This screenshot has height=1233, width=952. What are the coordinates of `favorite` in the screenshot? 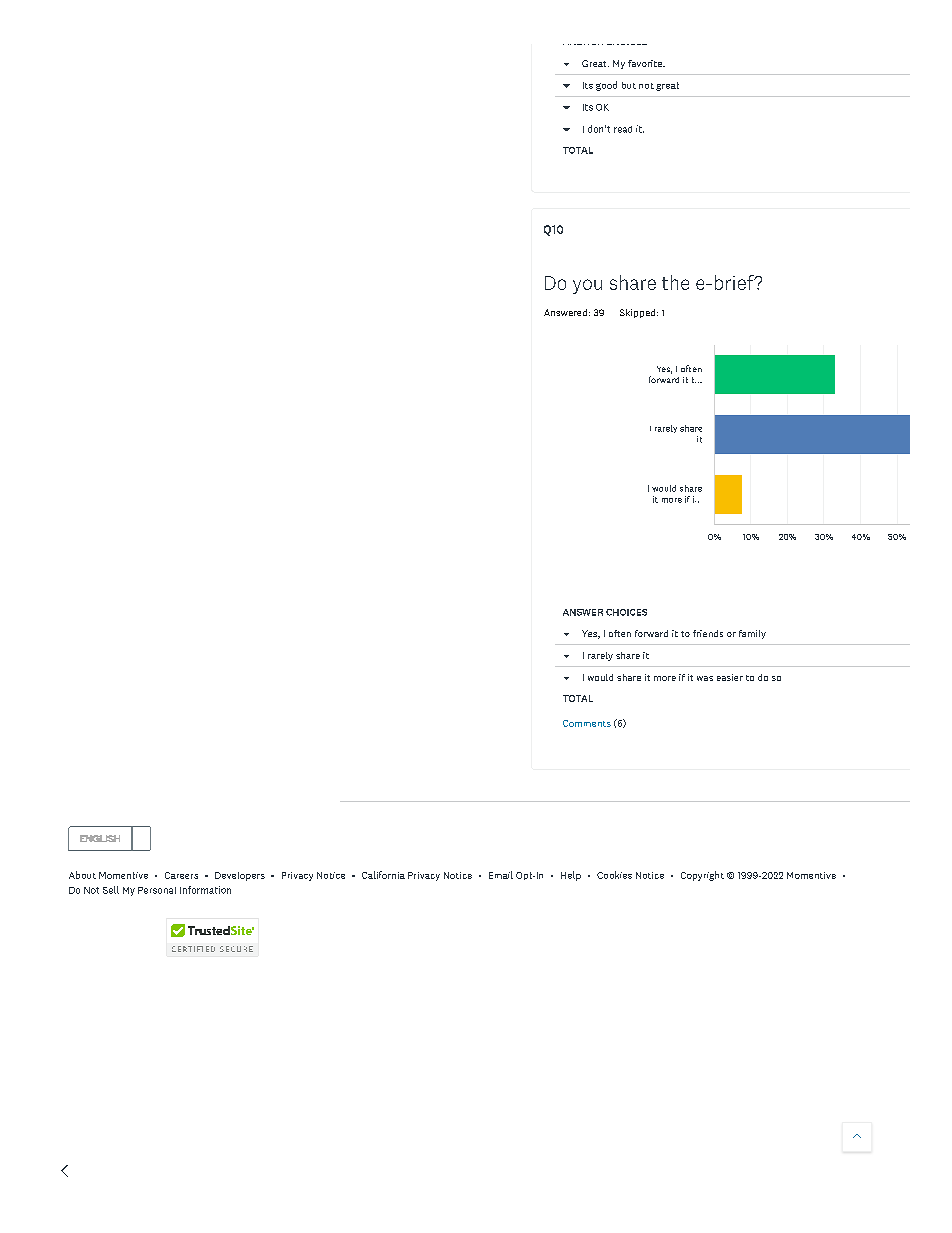 It's located at (646, 63).
